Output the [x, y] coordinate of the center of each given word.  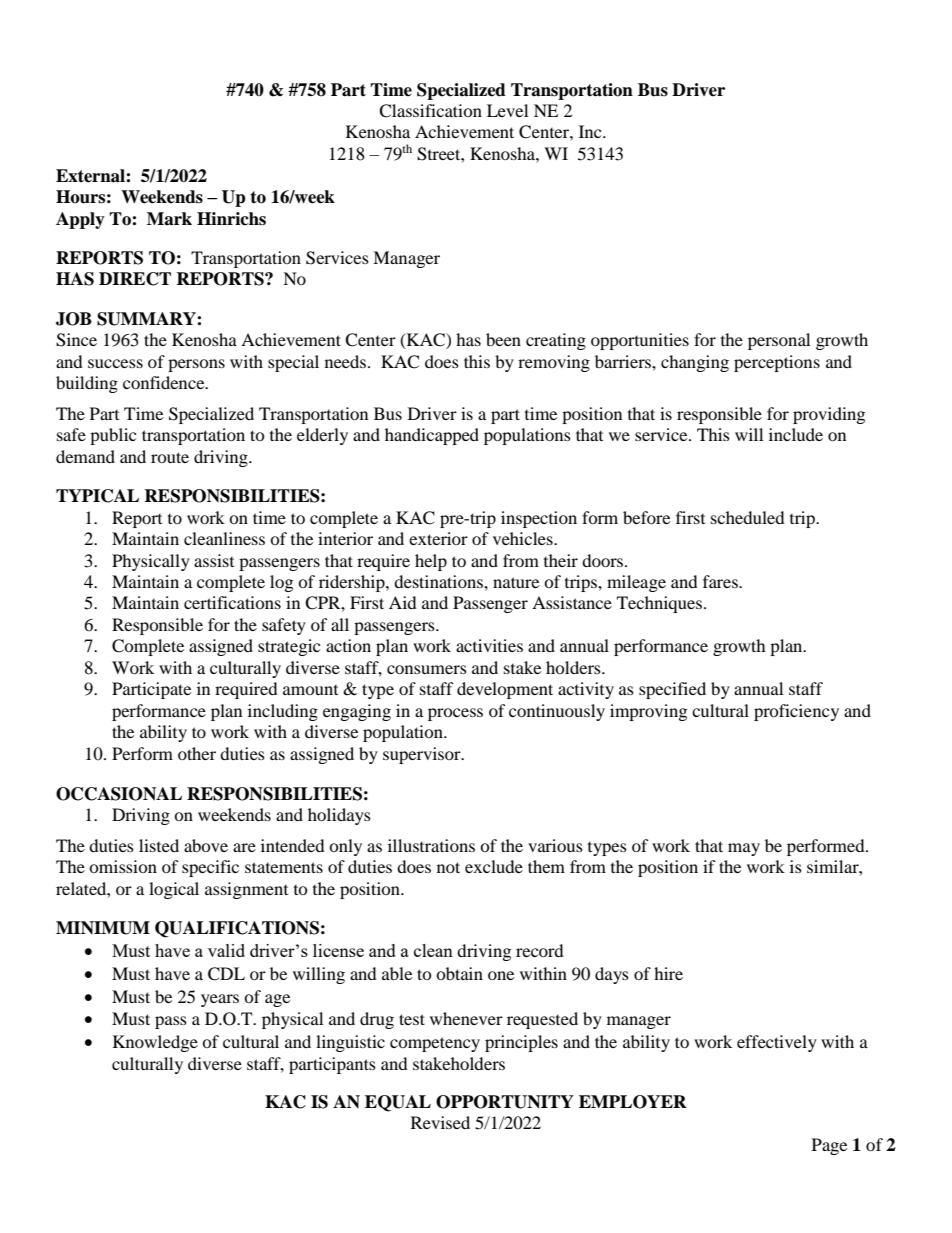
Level [507, 110]
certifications [232, 602]
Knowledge [155, 1043]
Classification [430, 111]
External [91, 176]
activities [489, 645]
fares [721, 581]
